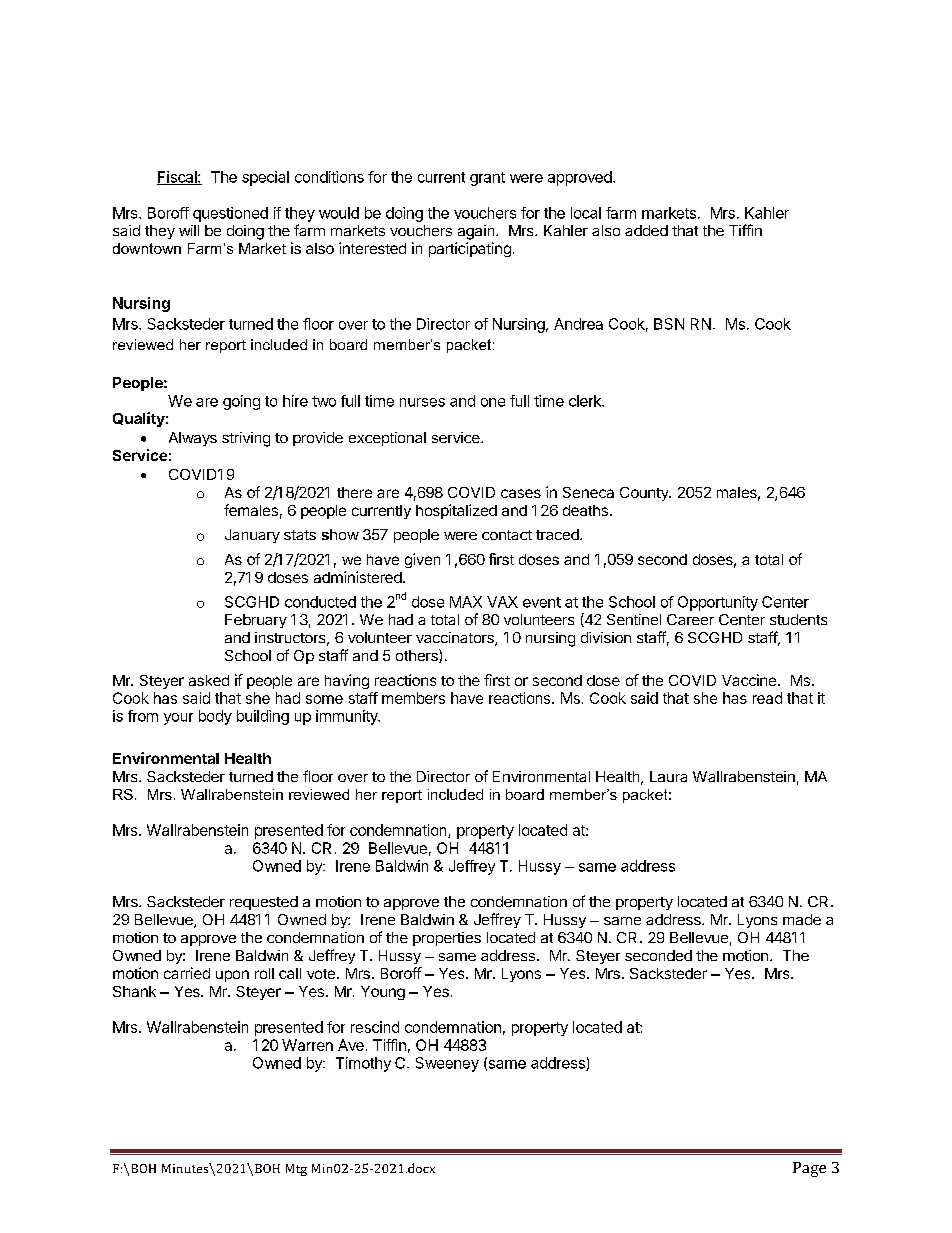 Image resolution: width=952 pixels, height=1233 pixels. Describe the element at coordinates (456, 639) in the image. I see `vaccinators` at that location.
